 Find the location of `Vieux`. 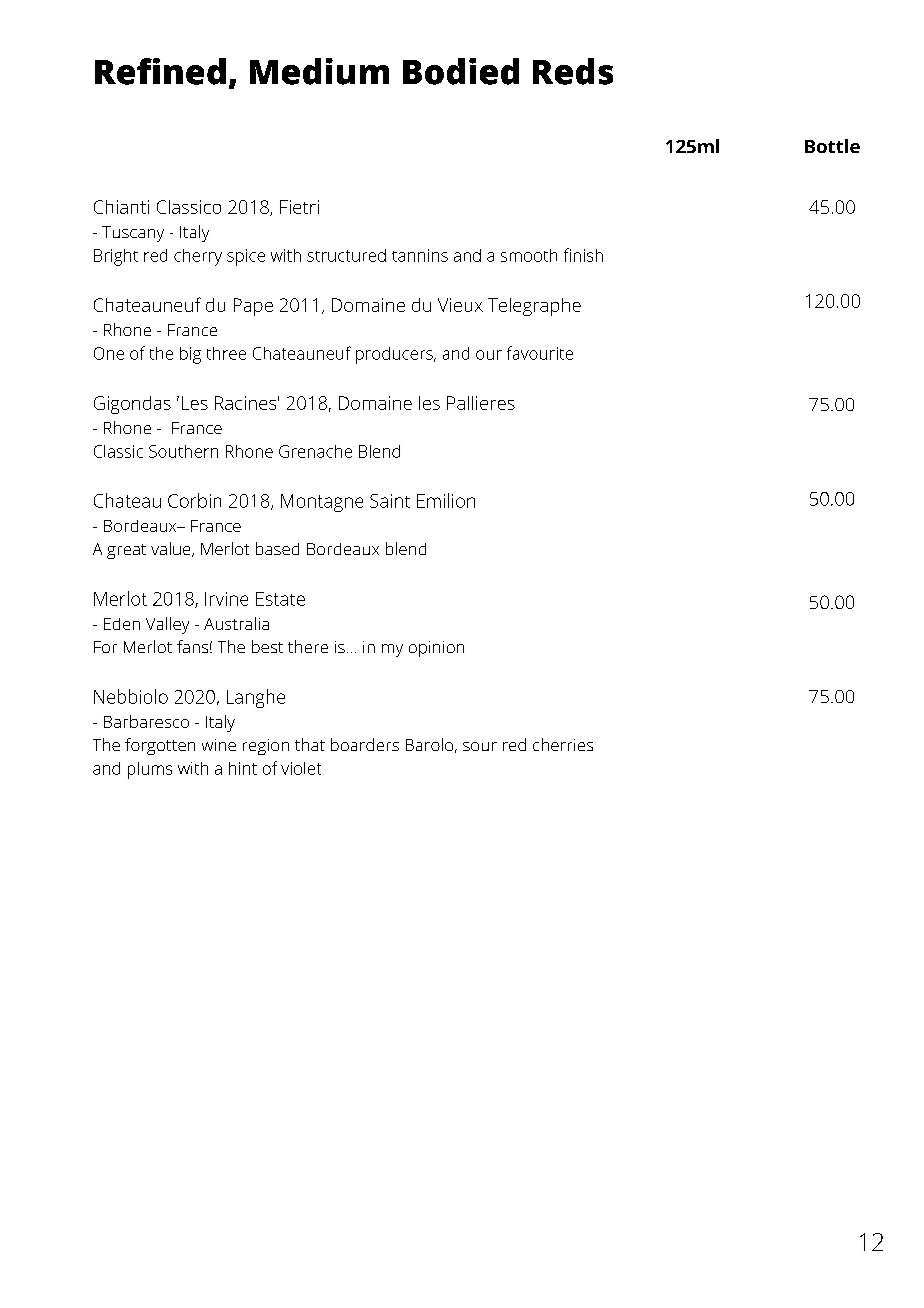

Vieux is located at coordinates (460, 305).
